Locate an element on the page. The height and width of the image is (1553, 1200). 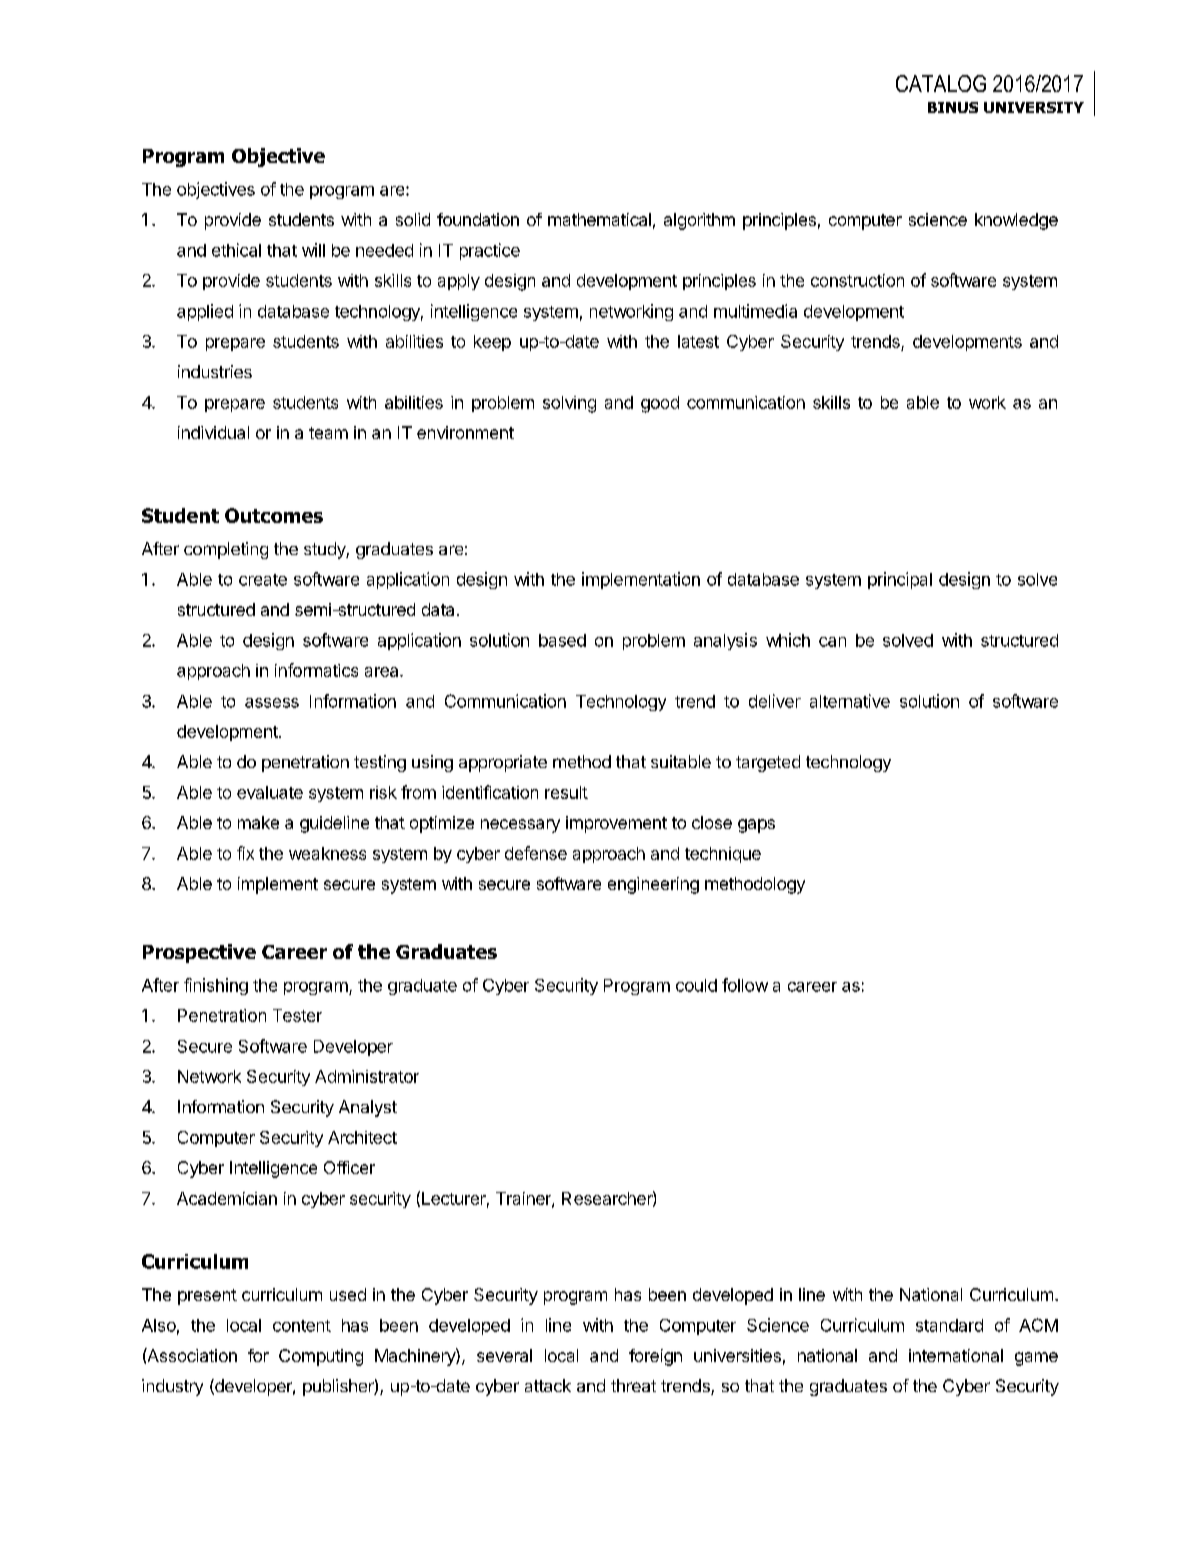
content is located at coordinates (302, 1326).
